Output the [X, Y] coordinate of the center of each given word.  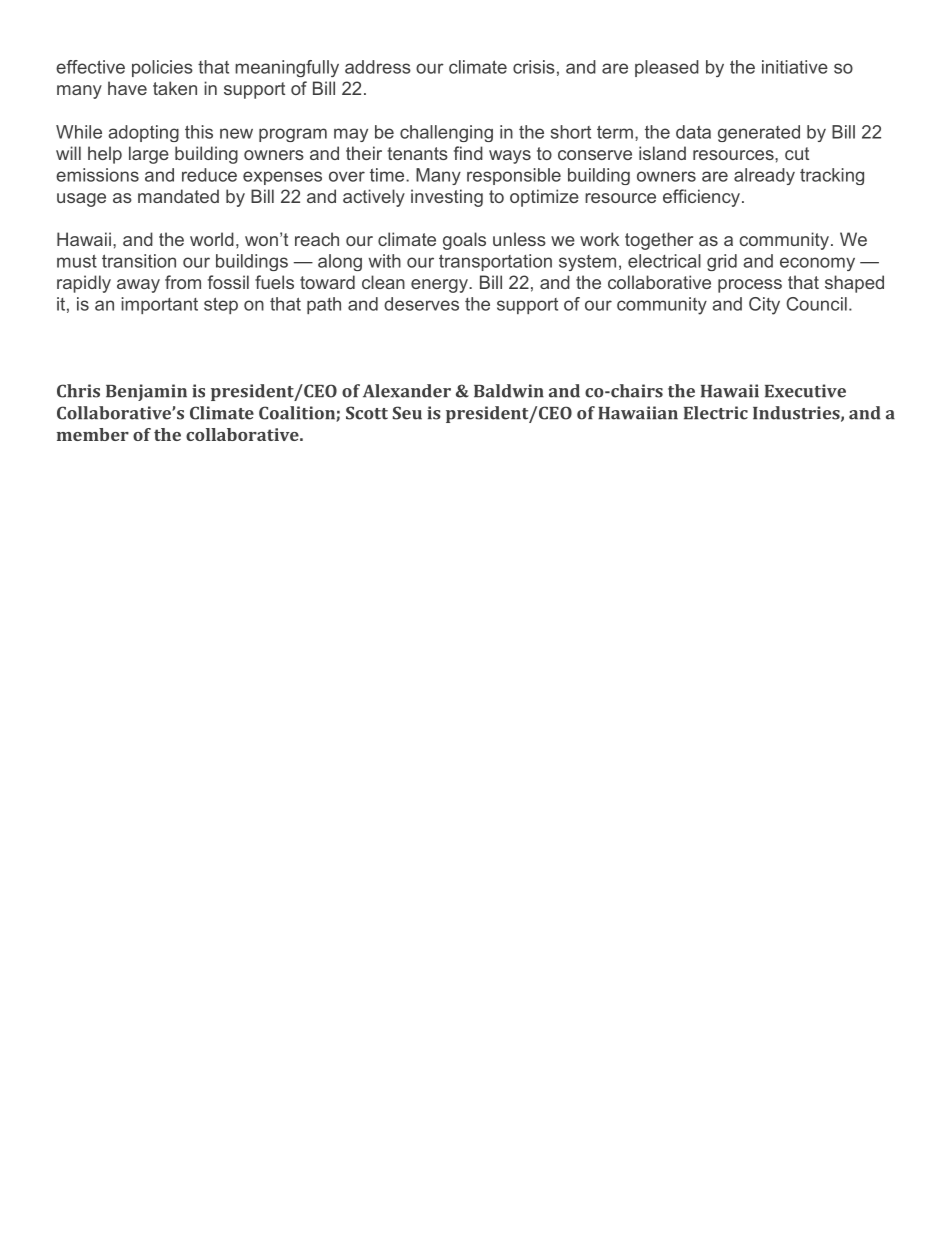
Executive [805, 391]
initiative [795, 67]
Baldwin [509, 391]
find [468, 153]
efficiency [701, 198]
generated [759, 133]
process [750, 286]
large [149, 155]
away [138, 286]
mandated [178, 196]
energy [440, 286]
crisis [534, 67]
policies [162, 68]
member [93, 434]
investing [447, 198]
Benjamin [146, 392]
